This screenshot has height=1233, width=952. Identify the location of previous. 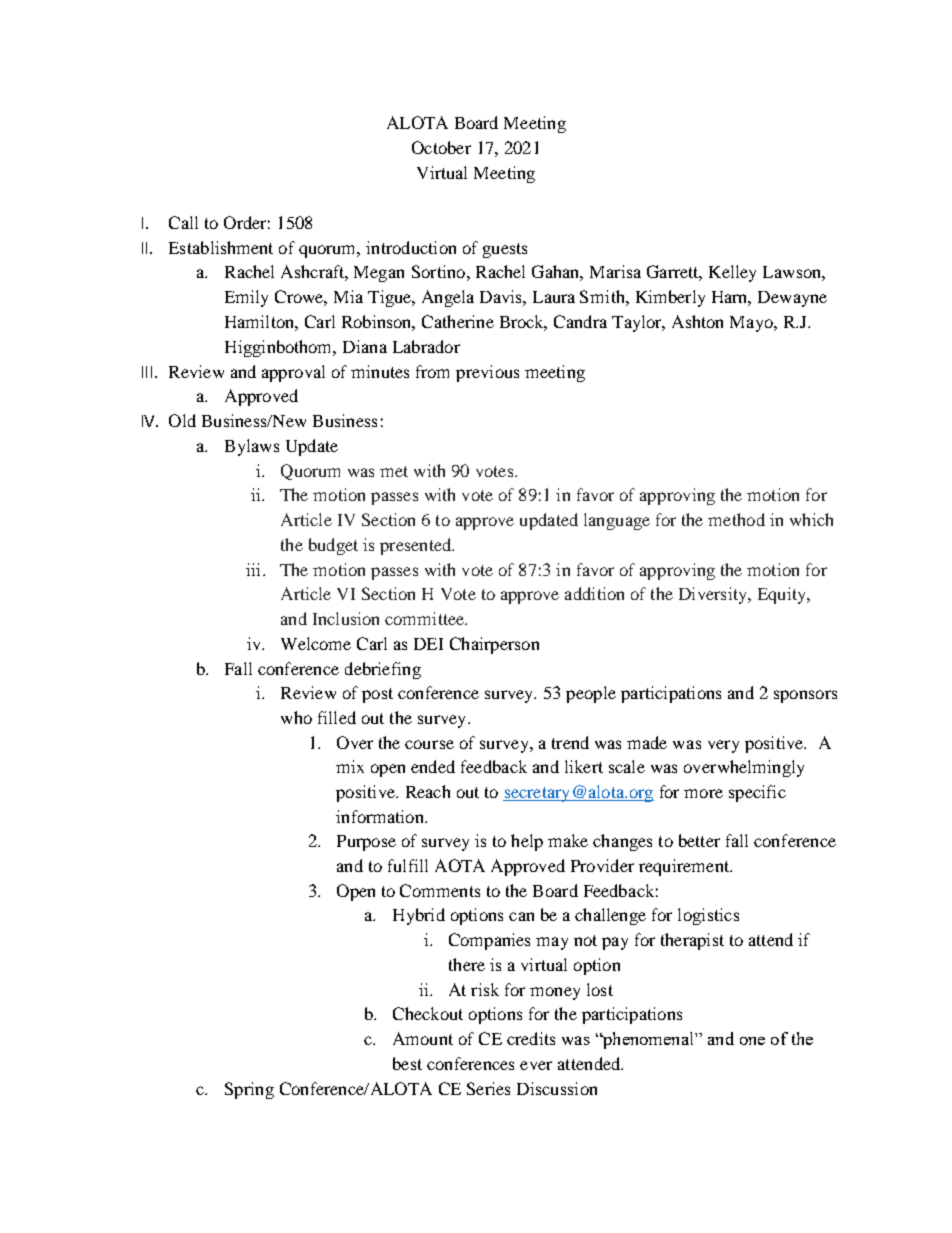
(487, 373).
